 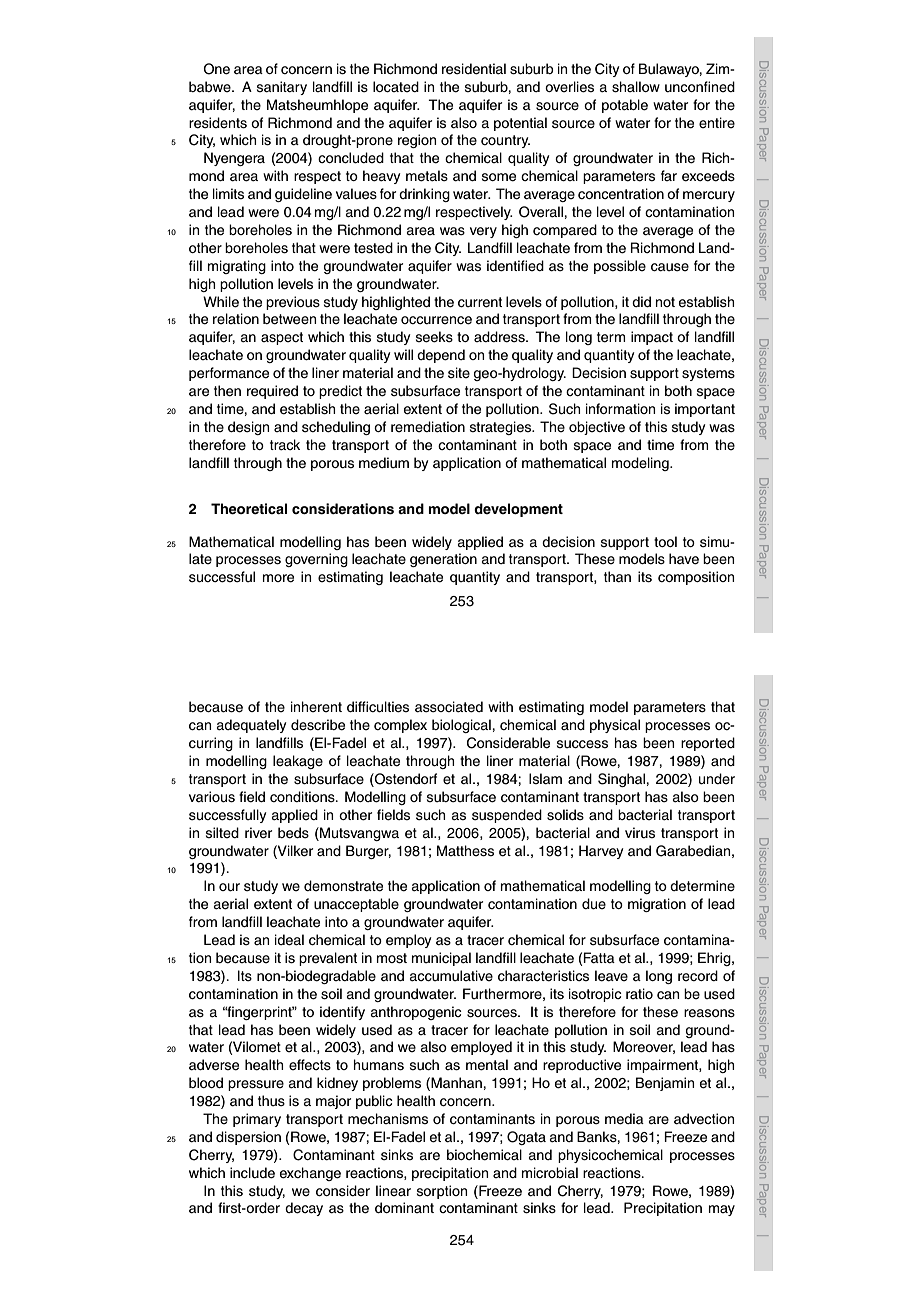 I want to click on Theoretical, so click(x=249, y=509).
